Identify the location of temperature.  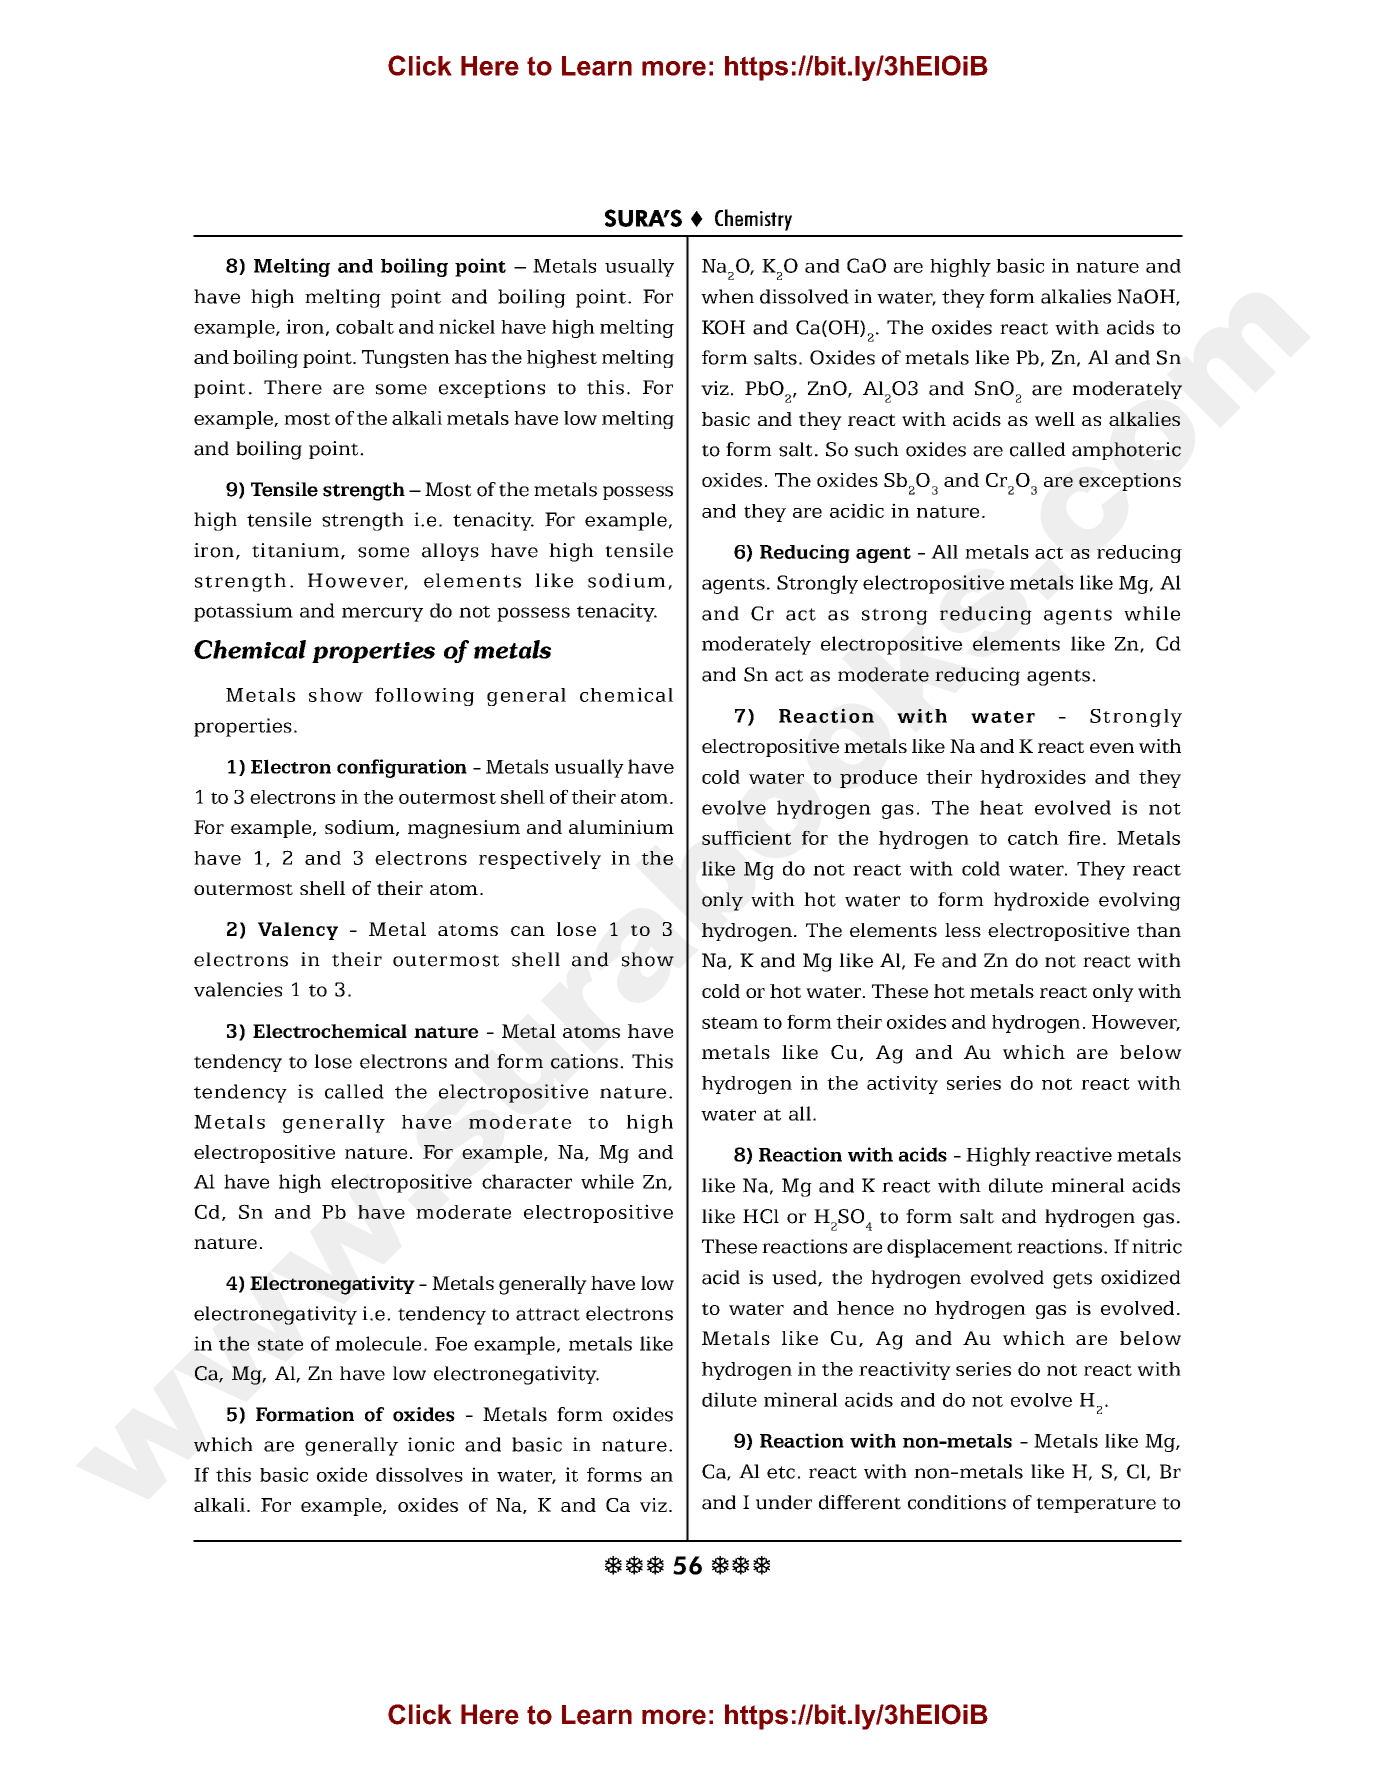
(1096, 1505).
